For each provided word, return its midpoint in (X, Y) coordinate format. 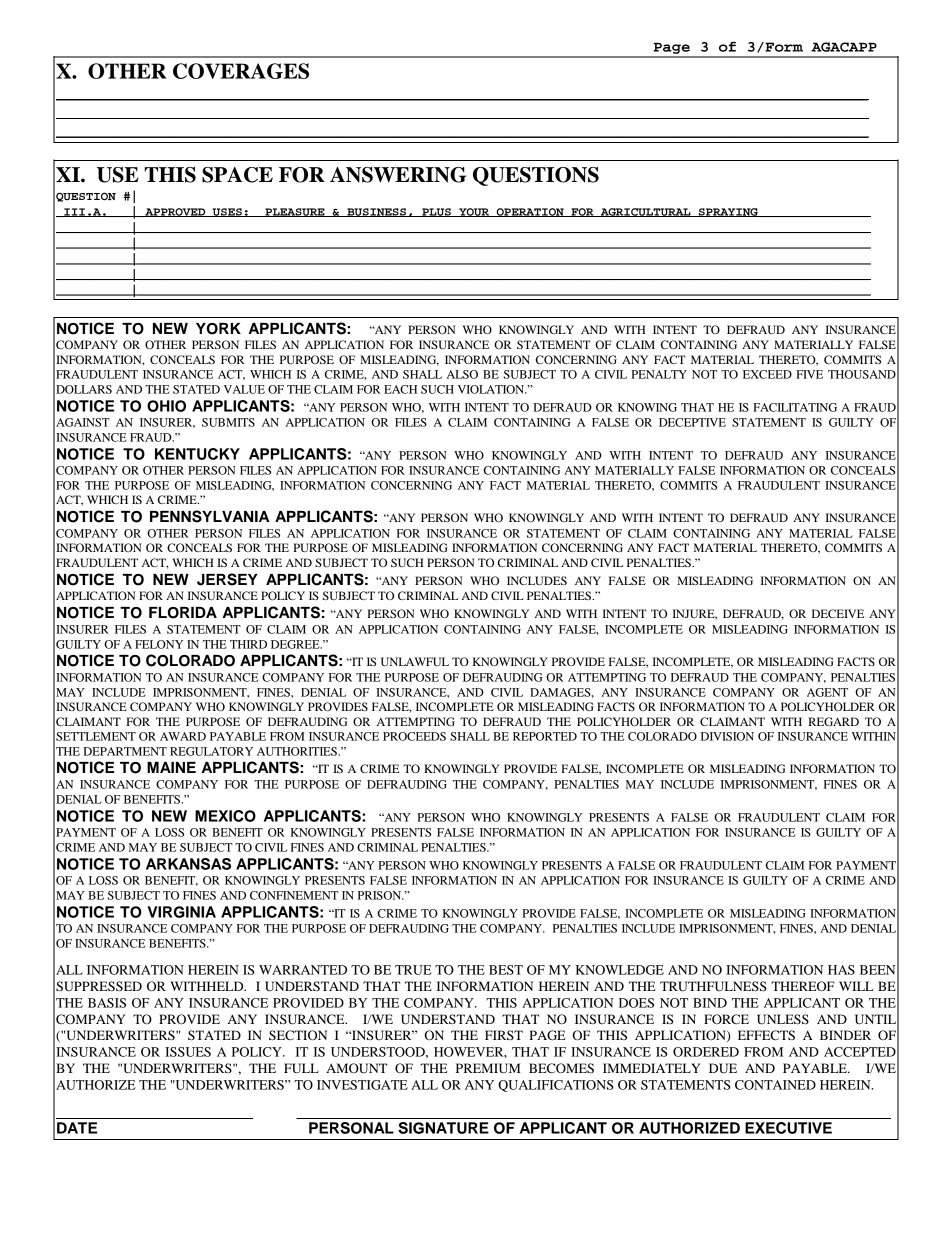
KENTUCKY (197, 454)
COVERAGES (241, 71)
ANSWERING (398, 175)
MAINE (171, 767)
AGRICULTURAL (645, 212)
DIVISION (727, 736)
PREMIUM (488, 1068)
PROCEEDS (414, 736)
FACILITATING (795, 407)
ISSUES (188, 1052)
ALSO (462, 374)
